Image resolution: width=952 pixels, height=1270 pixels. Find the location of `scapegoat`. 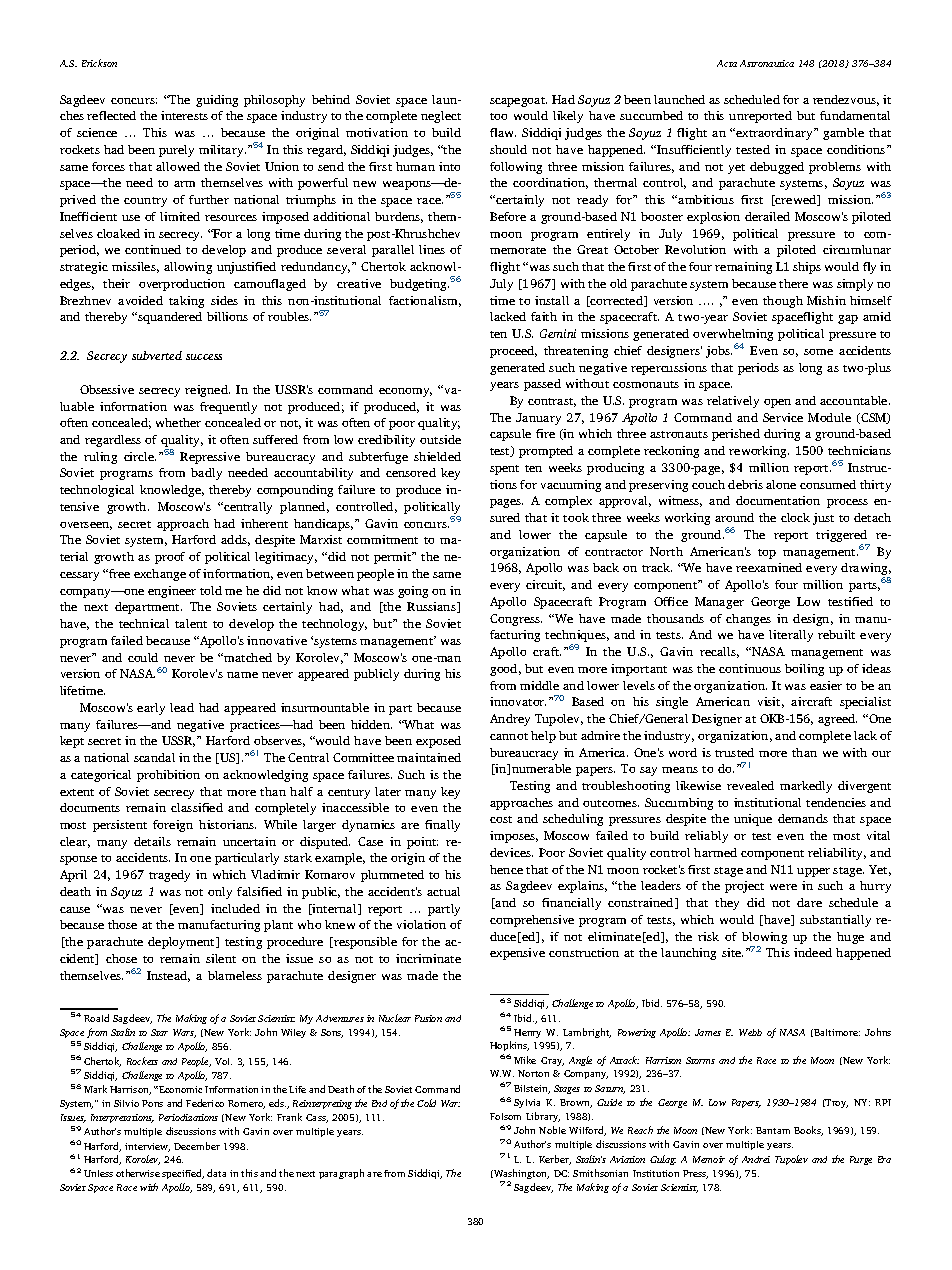

scapegoat is located at coordinates (518, 102).
